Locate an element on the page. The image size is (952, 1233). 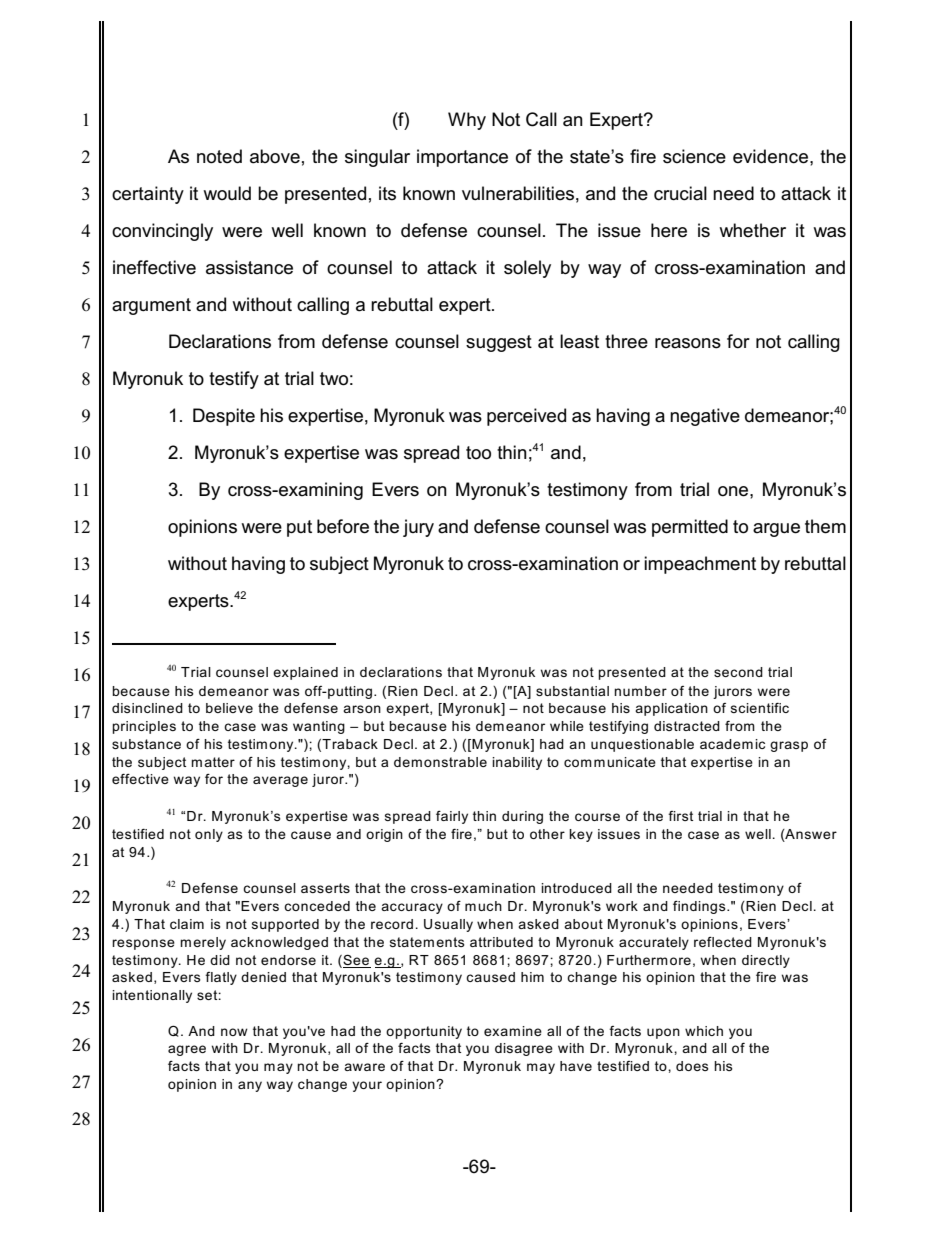
any is located at coordinates (250, 1086).
